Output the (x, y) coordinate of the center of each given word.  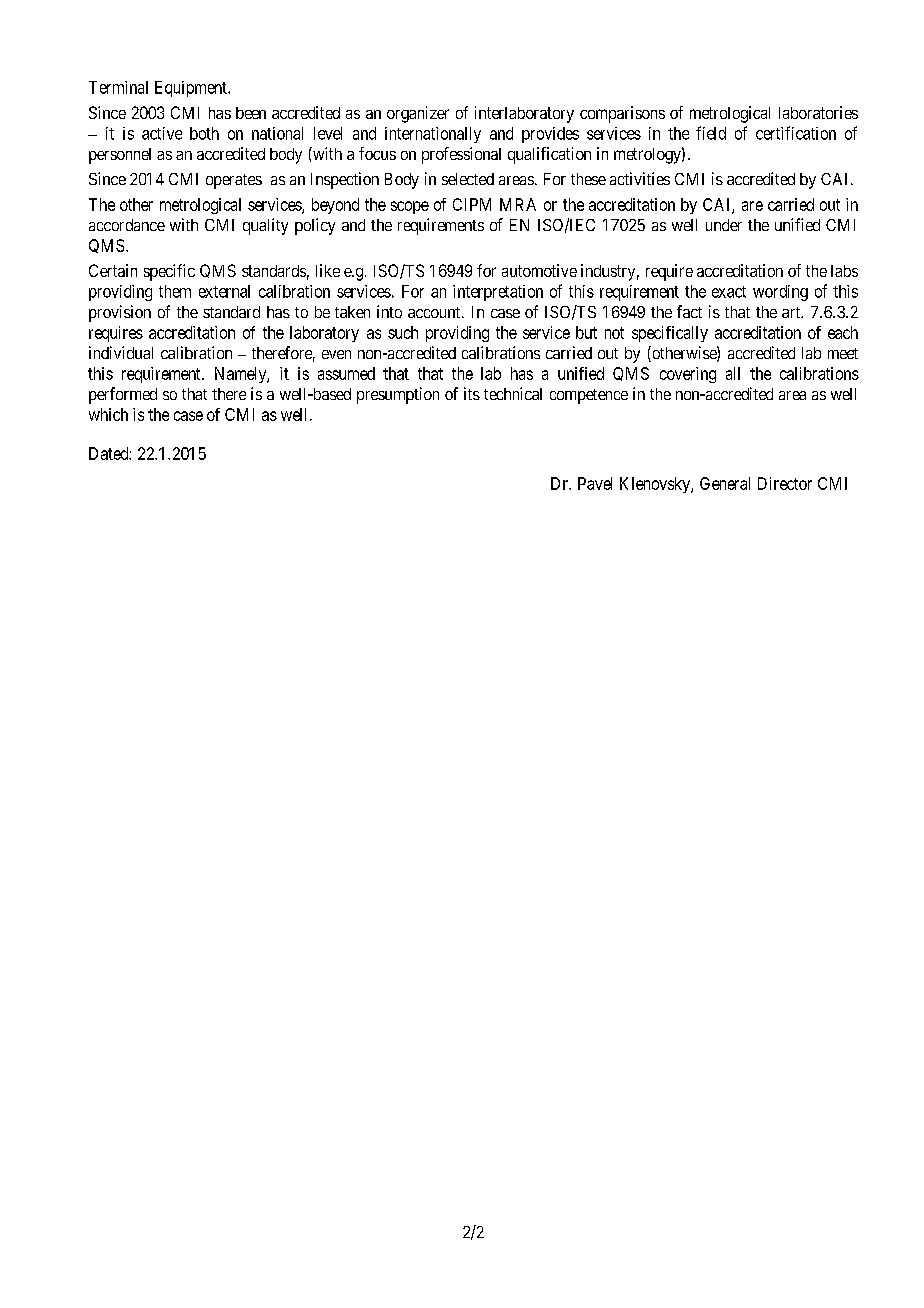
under (724, 225)
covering (688, 375)
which (108, 414)
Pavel (595, 483)
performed (123, 395)
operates (234, 181)
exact (729, 292)
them (175, 291)
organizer (418, 114)
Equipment (192, 89)
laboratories (818, 112)
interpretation (498, 293)
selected (468, 179)
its (472, 393)
